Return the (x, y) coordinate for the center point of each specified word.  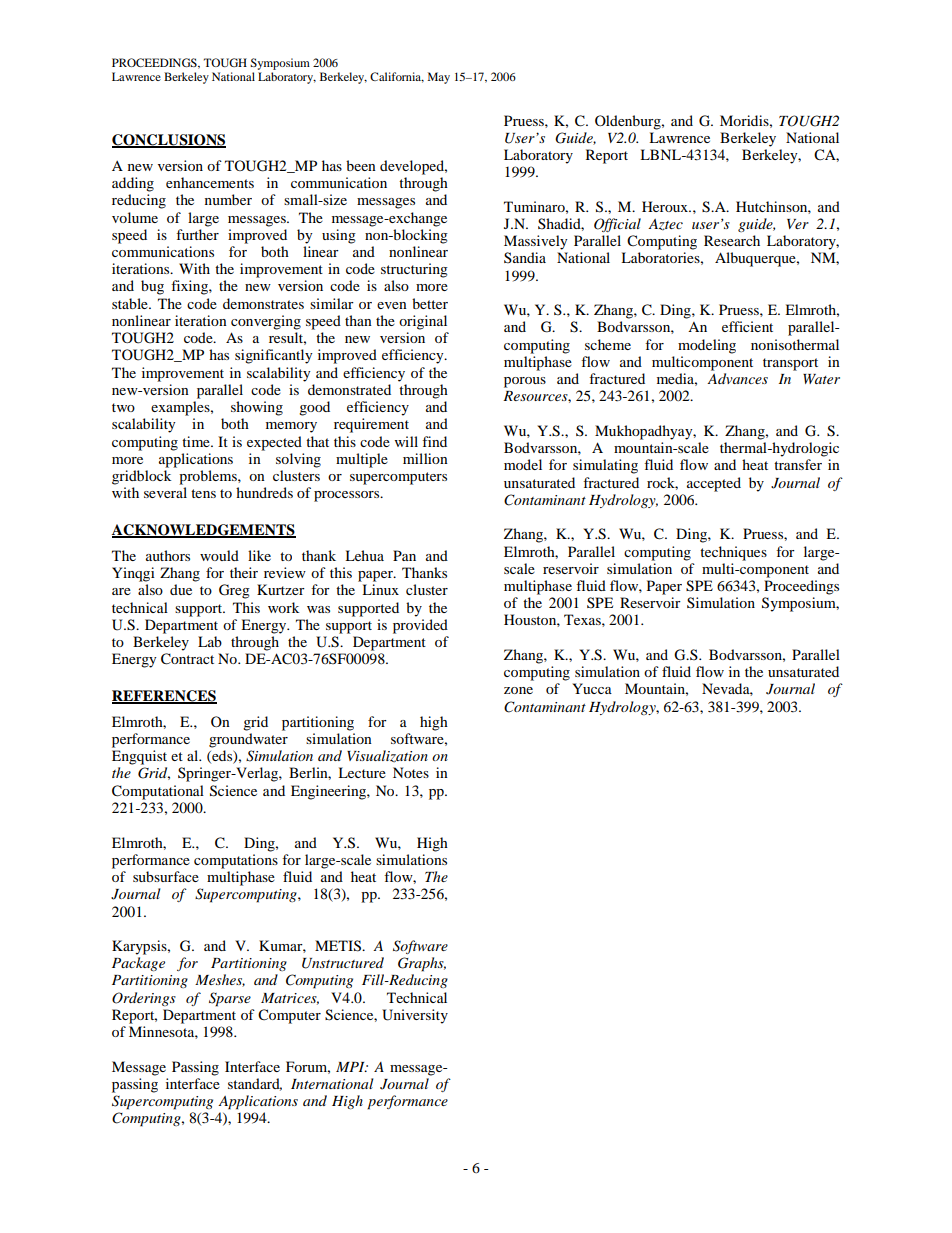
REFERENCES (164, 696)
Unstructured (343, 963)
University (415, 1016)
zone (518, 690)
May (439, 78)
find (434, 441)
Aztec (665, 224)
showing (257, 408)
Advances (737, 378)
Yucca (592, 688)
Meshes (220, 980)
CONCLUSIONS (169, 140)
